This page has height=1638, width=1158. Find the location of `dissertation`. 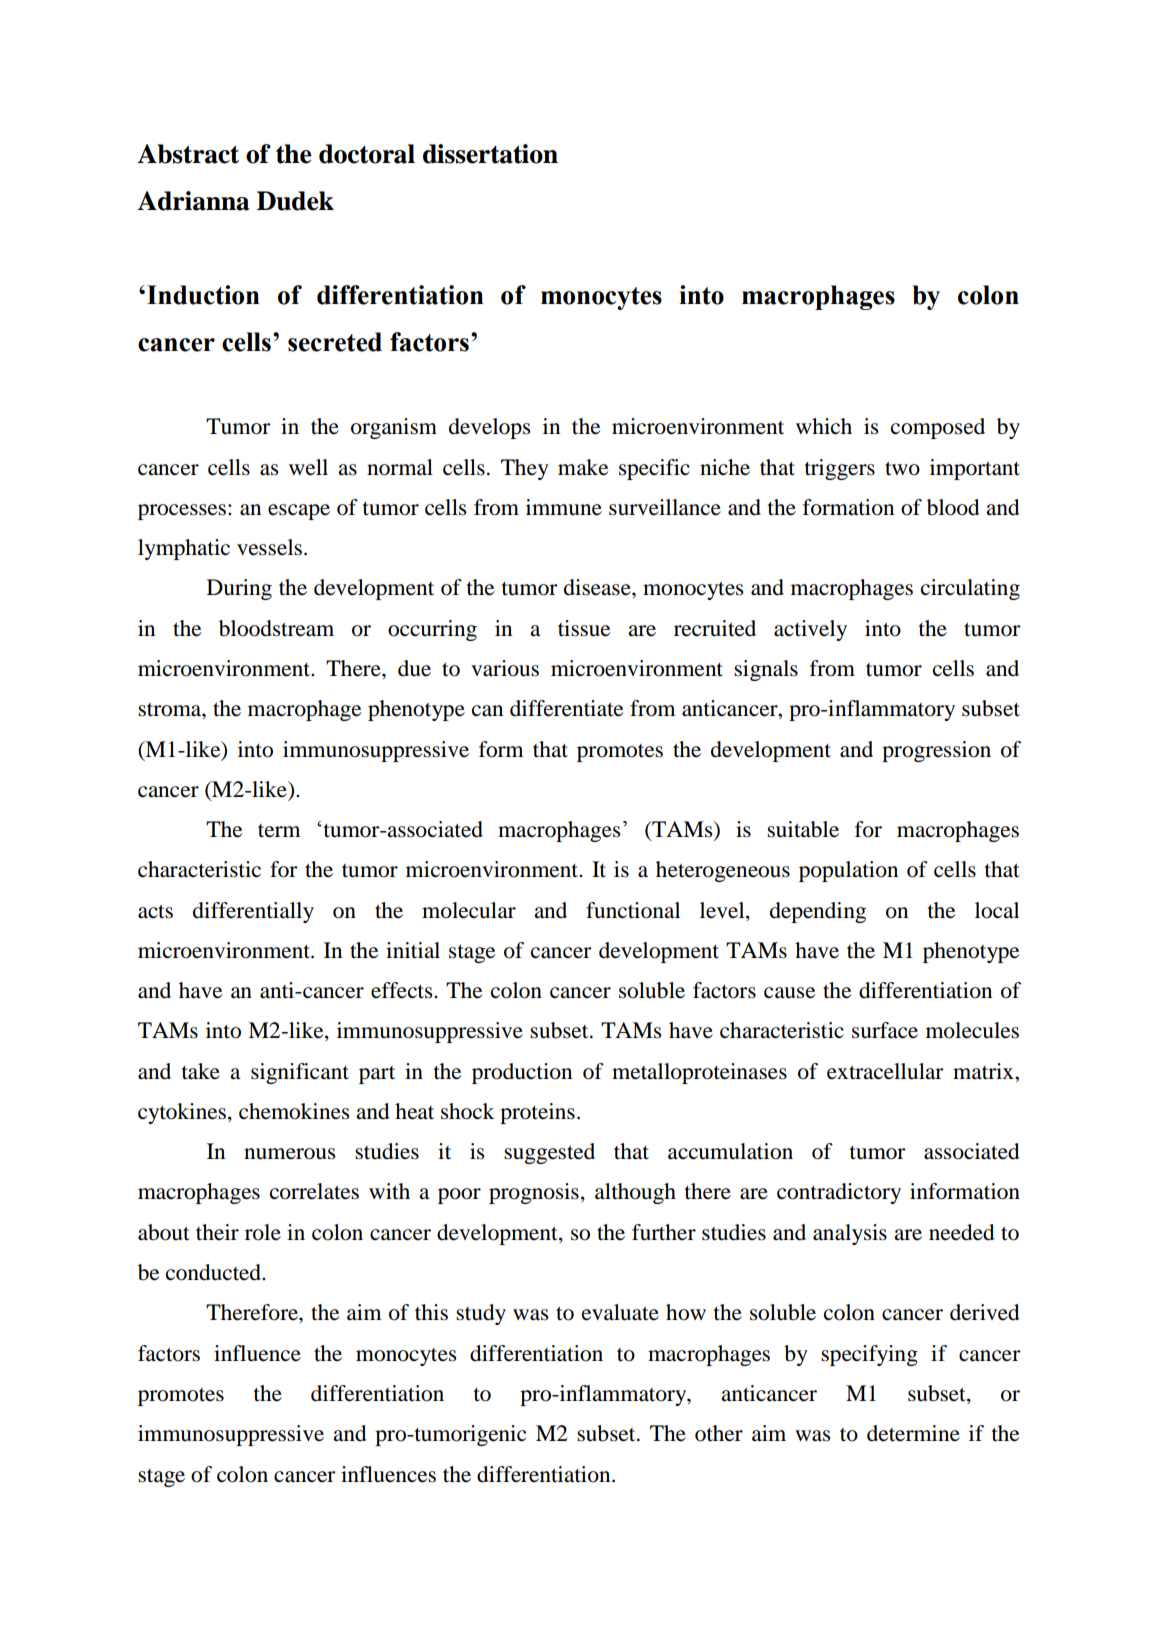

dissertation is located at coordinates (490, 154).
